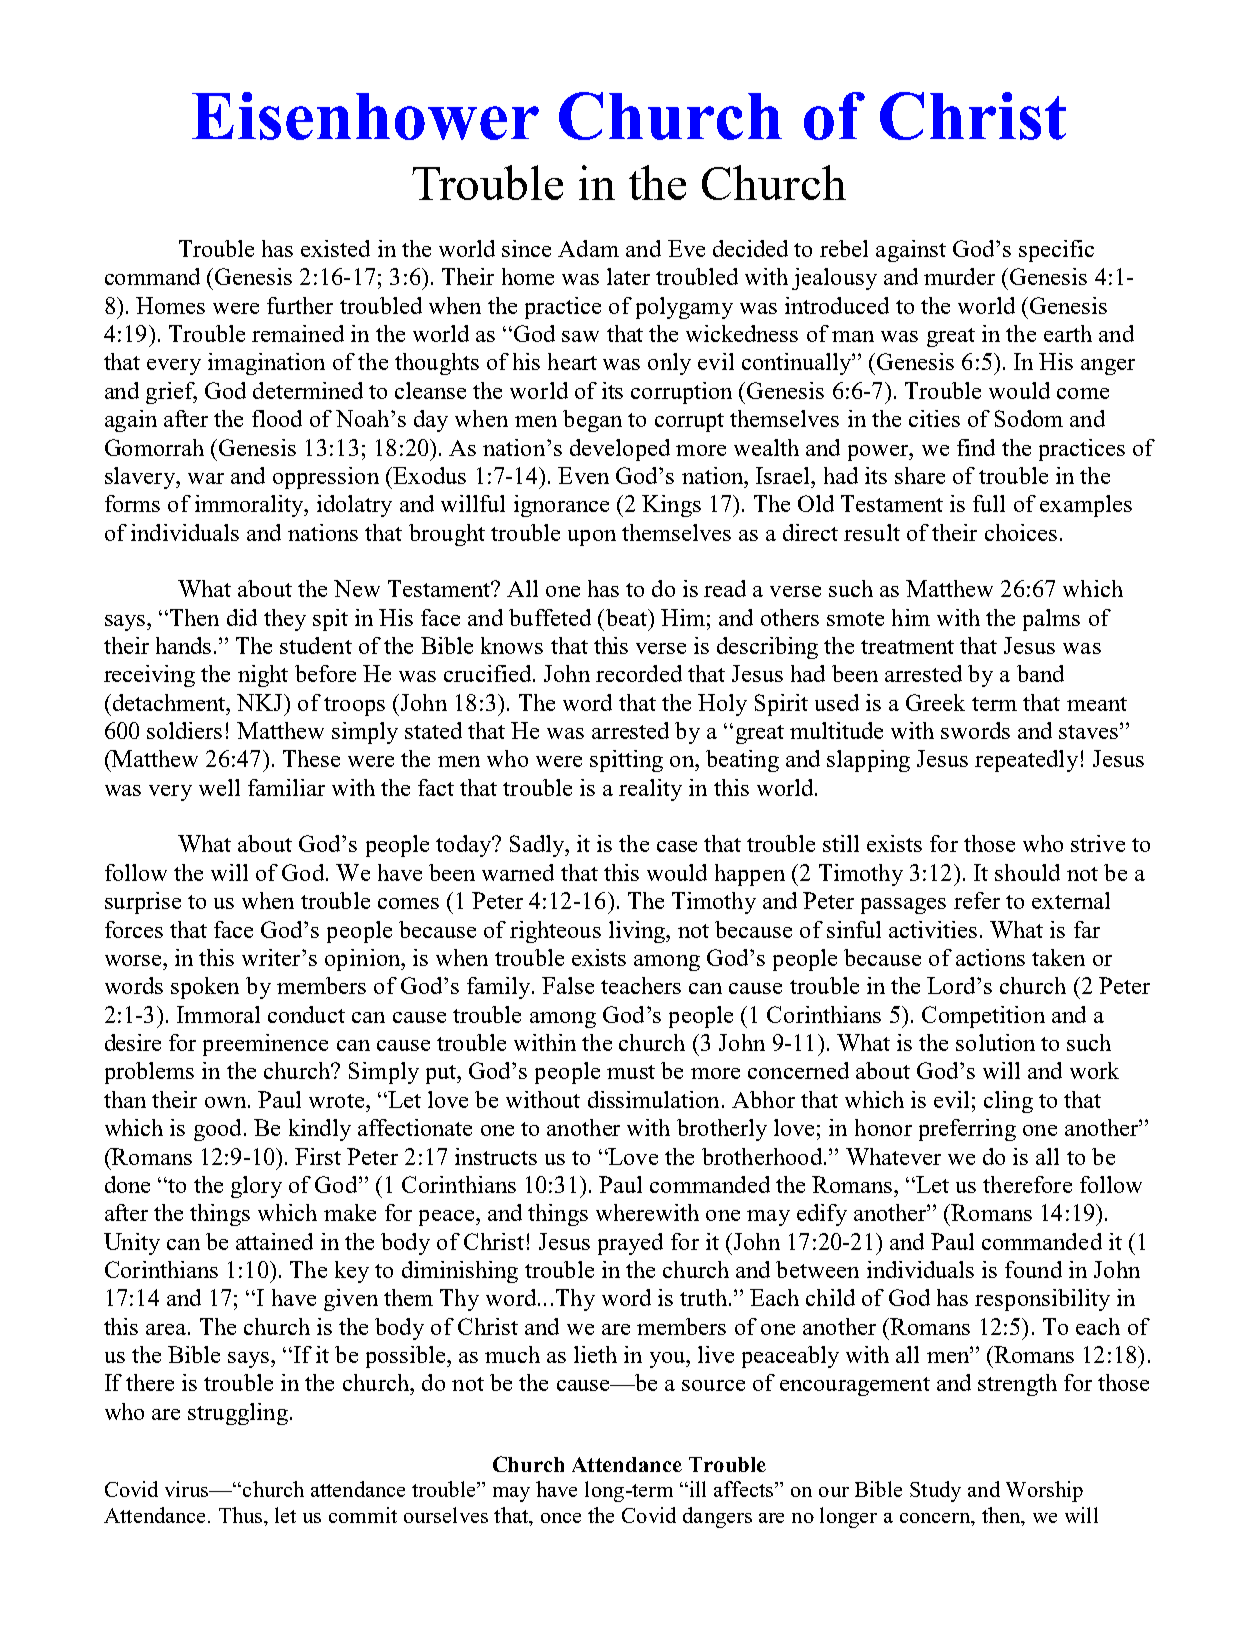 The width and height of the page is (1258, 1628). What do you see at coordinates (242, 1515) in the page?
I see `Thus` at bounding box center [242, 1515].
